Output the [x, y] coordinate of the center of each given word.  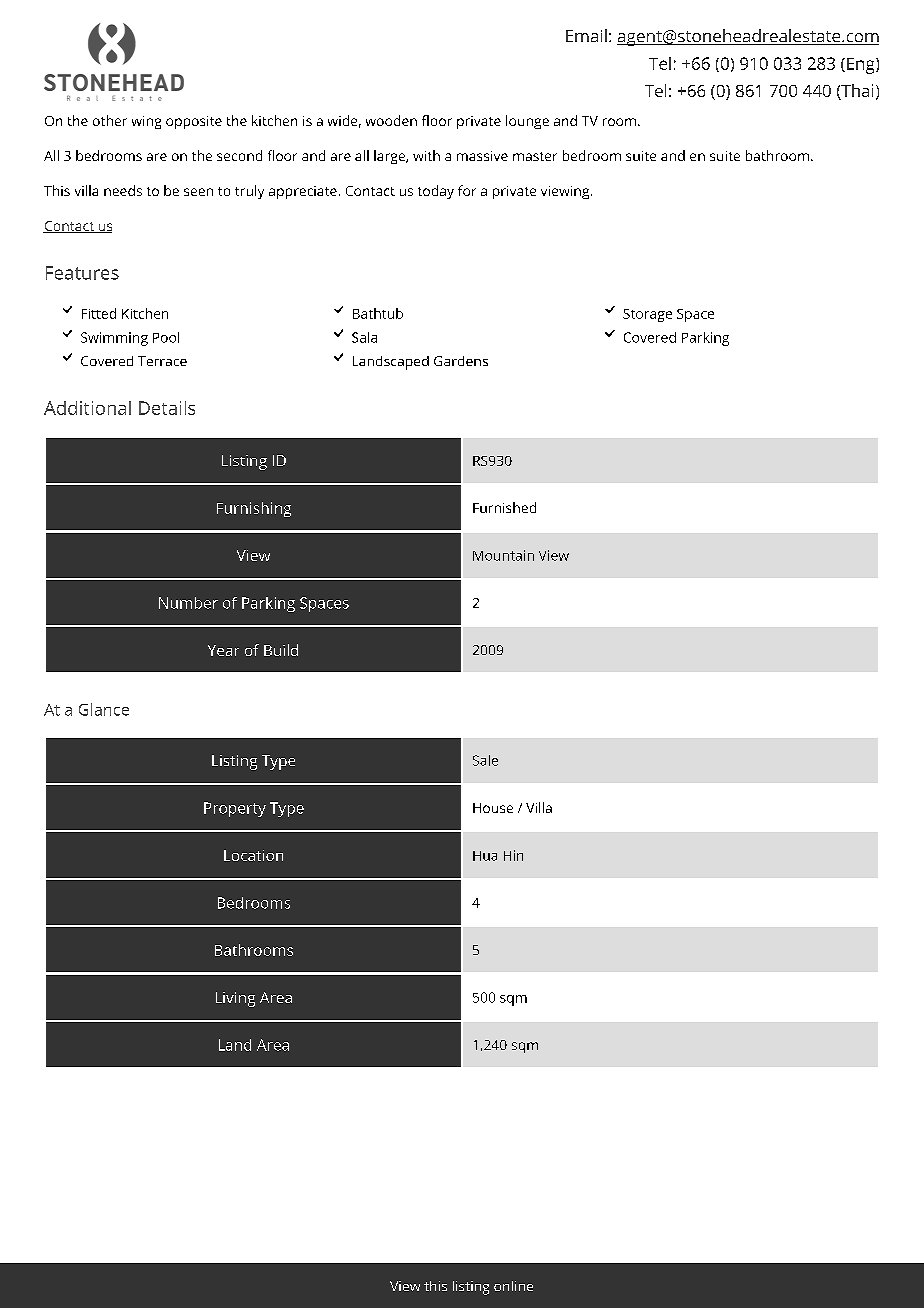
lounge [527, 122]
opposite [194, 122]
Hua [485, 856]
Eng [862, 66]
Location [253, 855]
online [513, 1286]
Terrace [162, 361]
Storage [647, 315]
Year [223, 650]
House [493, 808]
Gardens [461, 361]
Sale [485, 760]
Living [235, 999]
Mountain [503, 555]
